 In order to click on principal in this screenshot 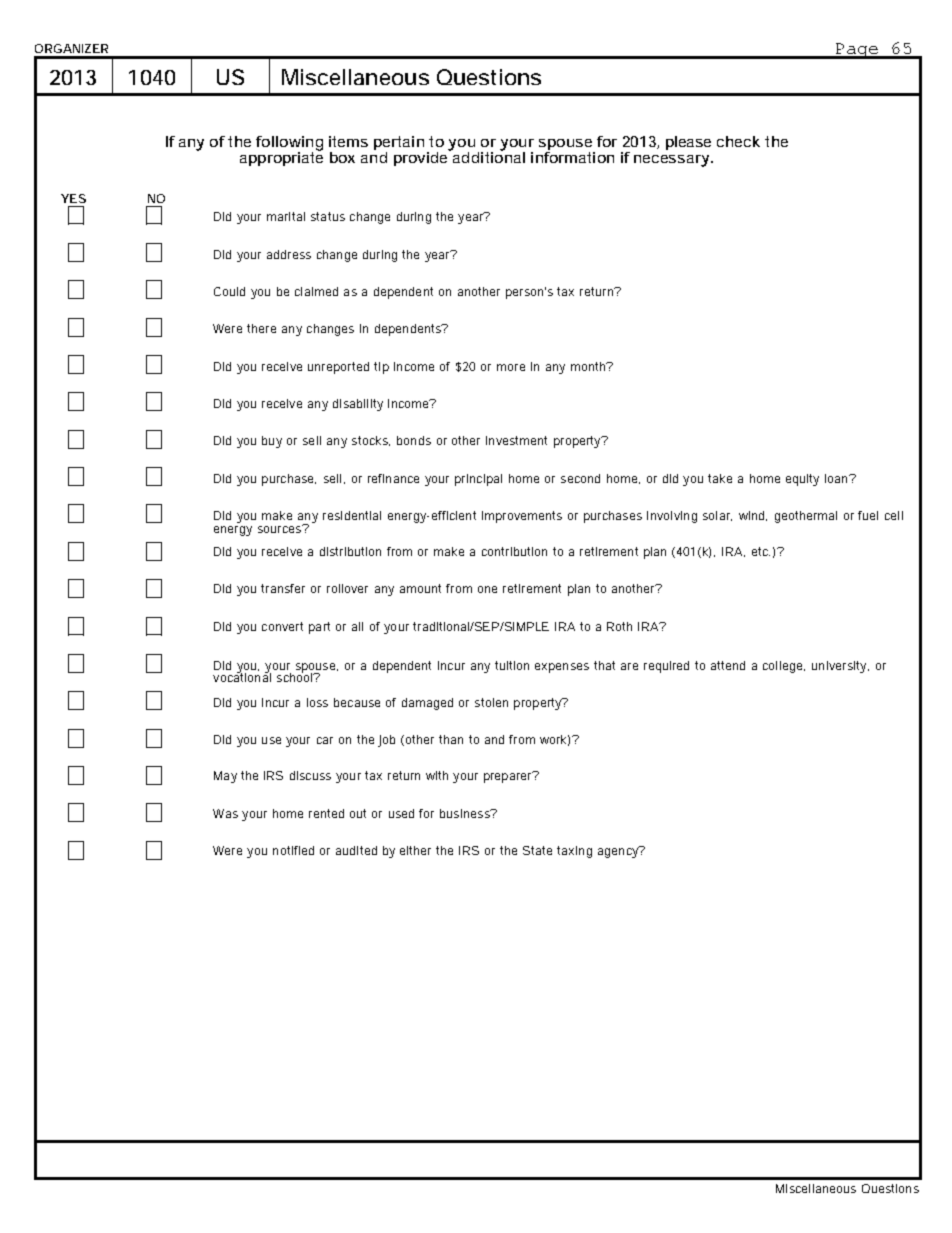, I will do `click(478, 480)`.
